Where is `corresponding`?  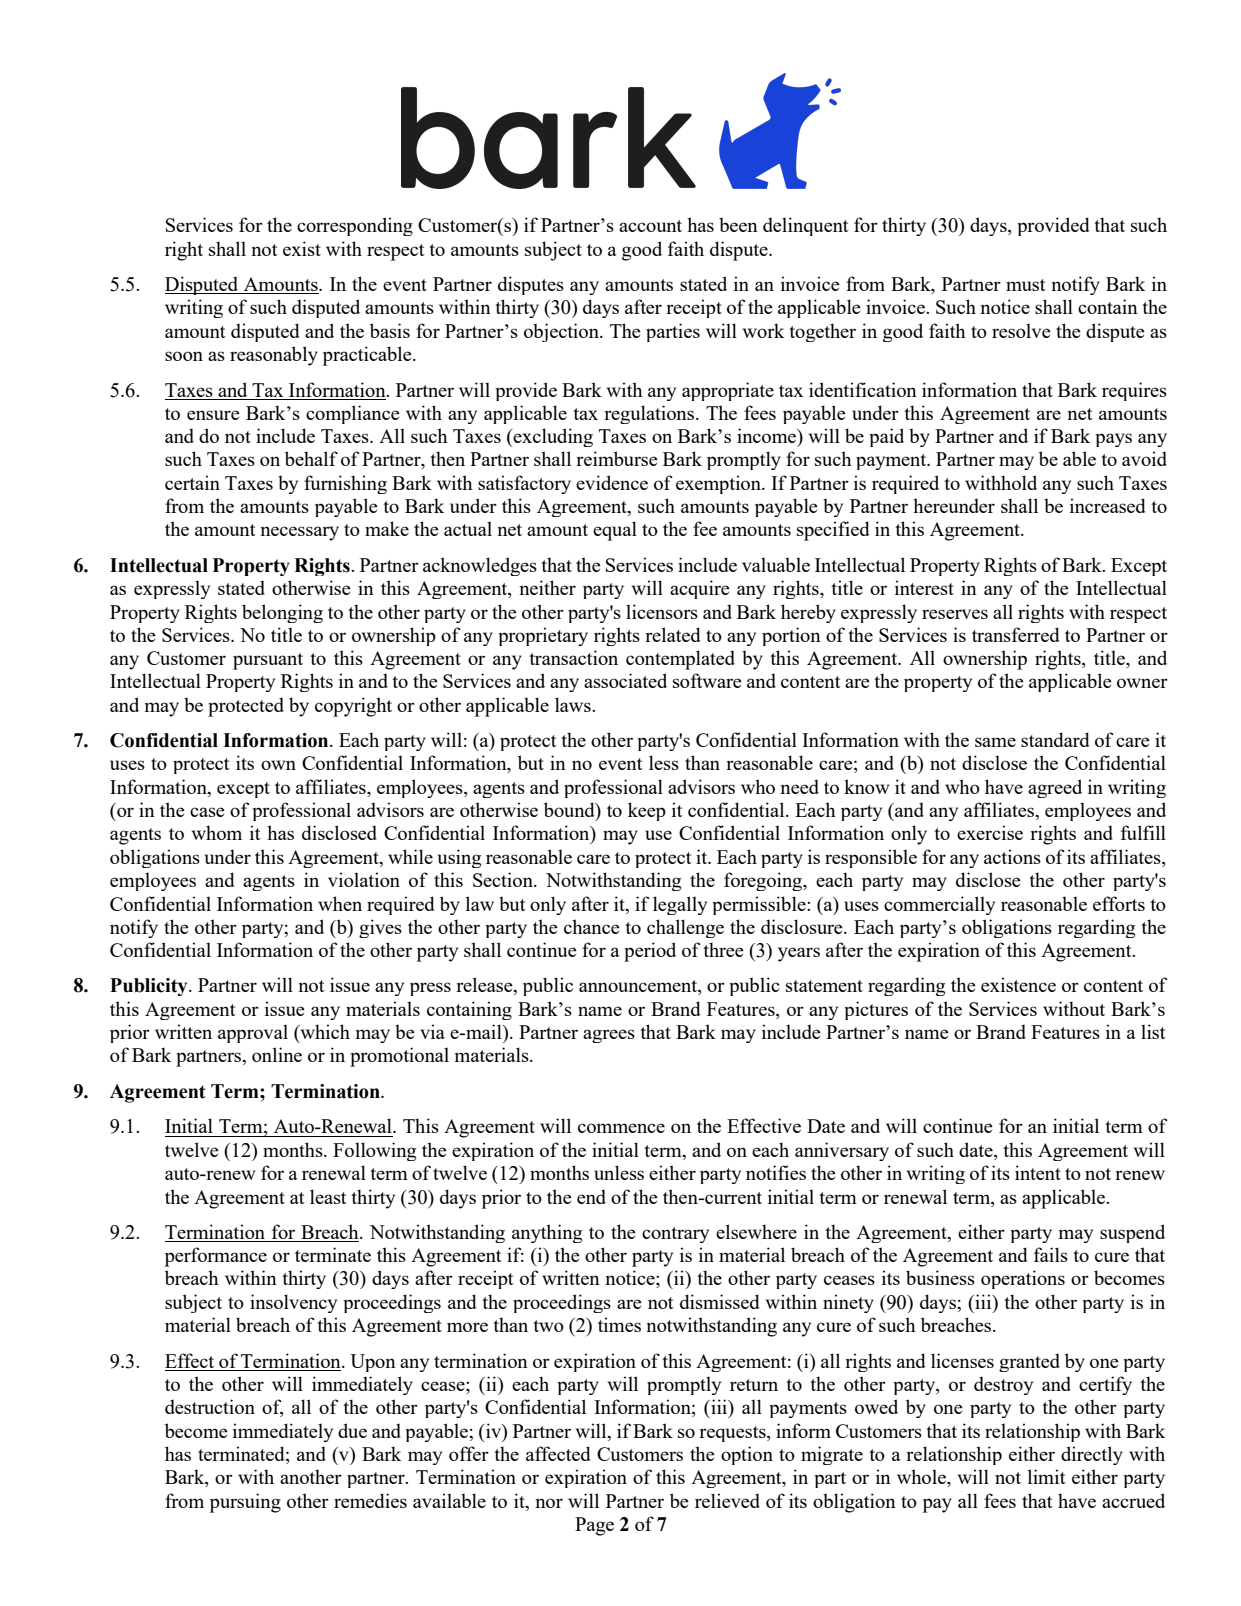 corresponding is located at coordinates (355, 226).
